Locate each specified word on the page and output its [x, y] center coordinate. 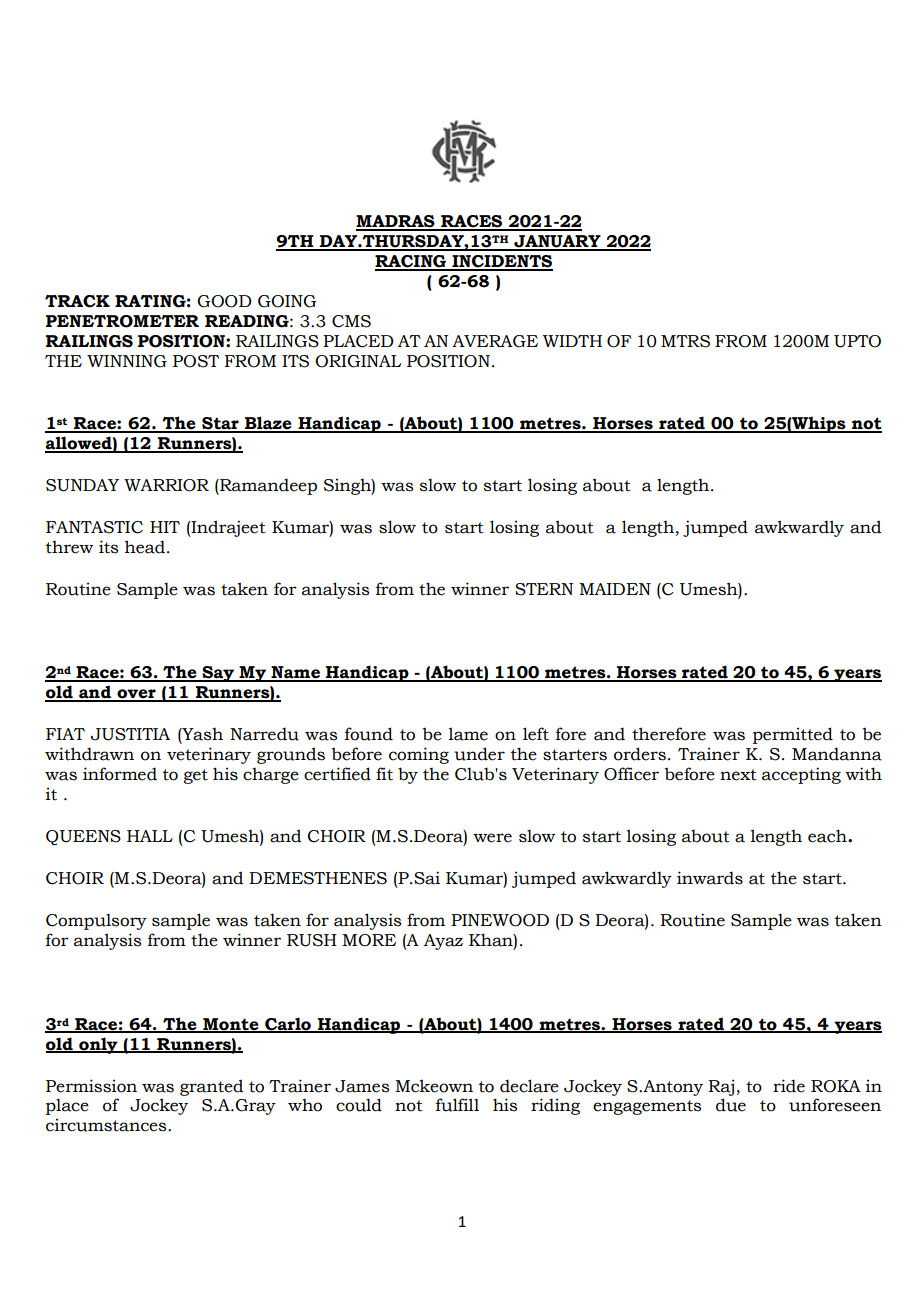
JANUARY [557, 242]
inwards [710, 878]
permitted [793, 735]
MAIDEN [615, 589]
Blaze [268, 424]
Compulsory [96, 921]
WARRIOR [166, 485]
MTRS [685, 341]
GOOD [224, 301]
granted [212, 1087]
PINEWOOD [500, 920]
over [136, 695]
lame [468, 734]
